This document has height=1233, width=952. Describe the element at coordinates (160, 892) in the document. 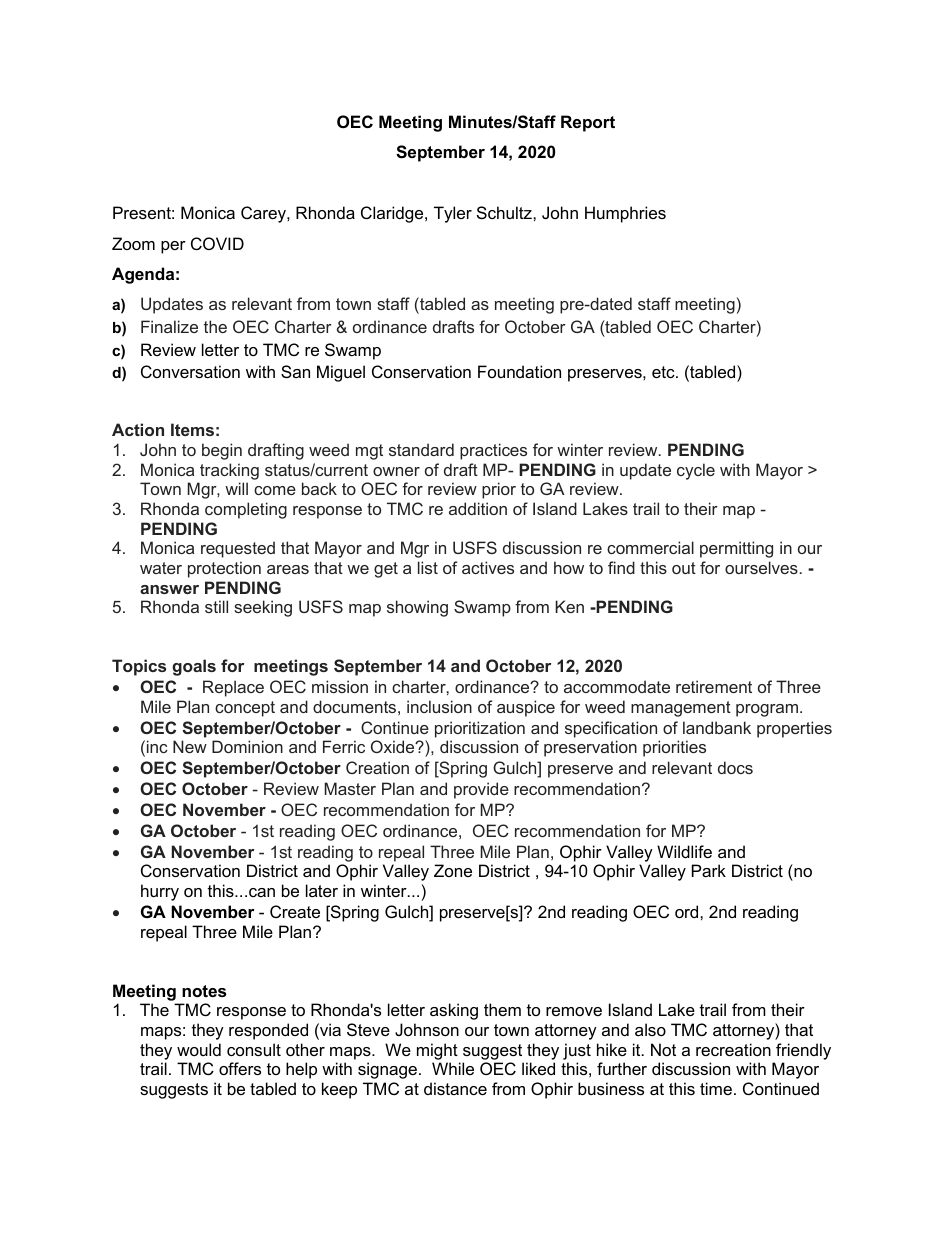

I see `hurry` at that location.
